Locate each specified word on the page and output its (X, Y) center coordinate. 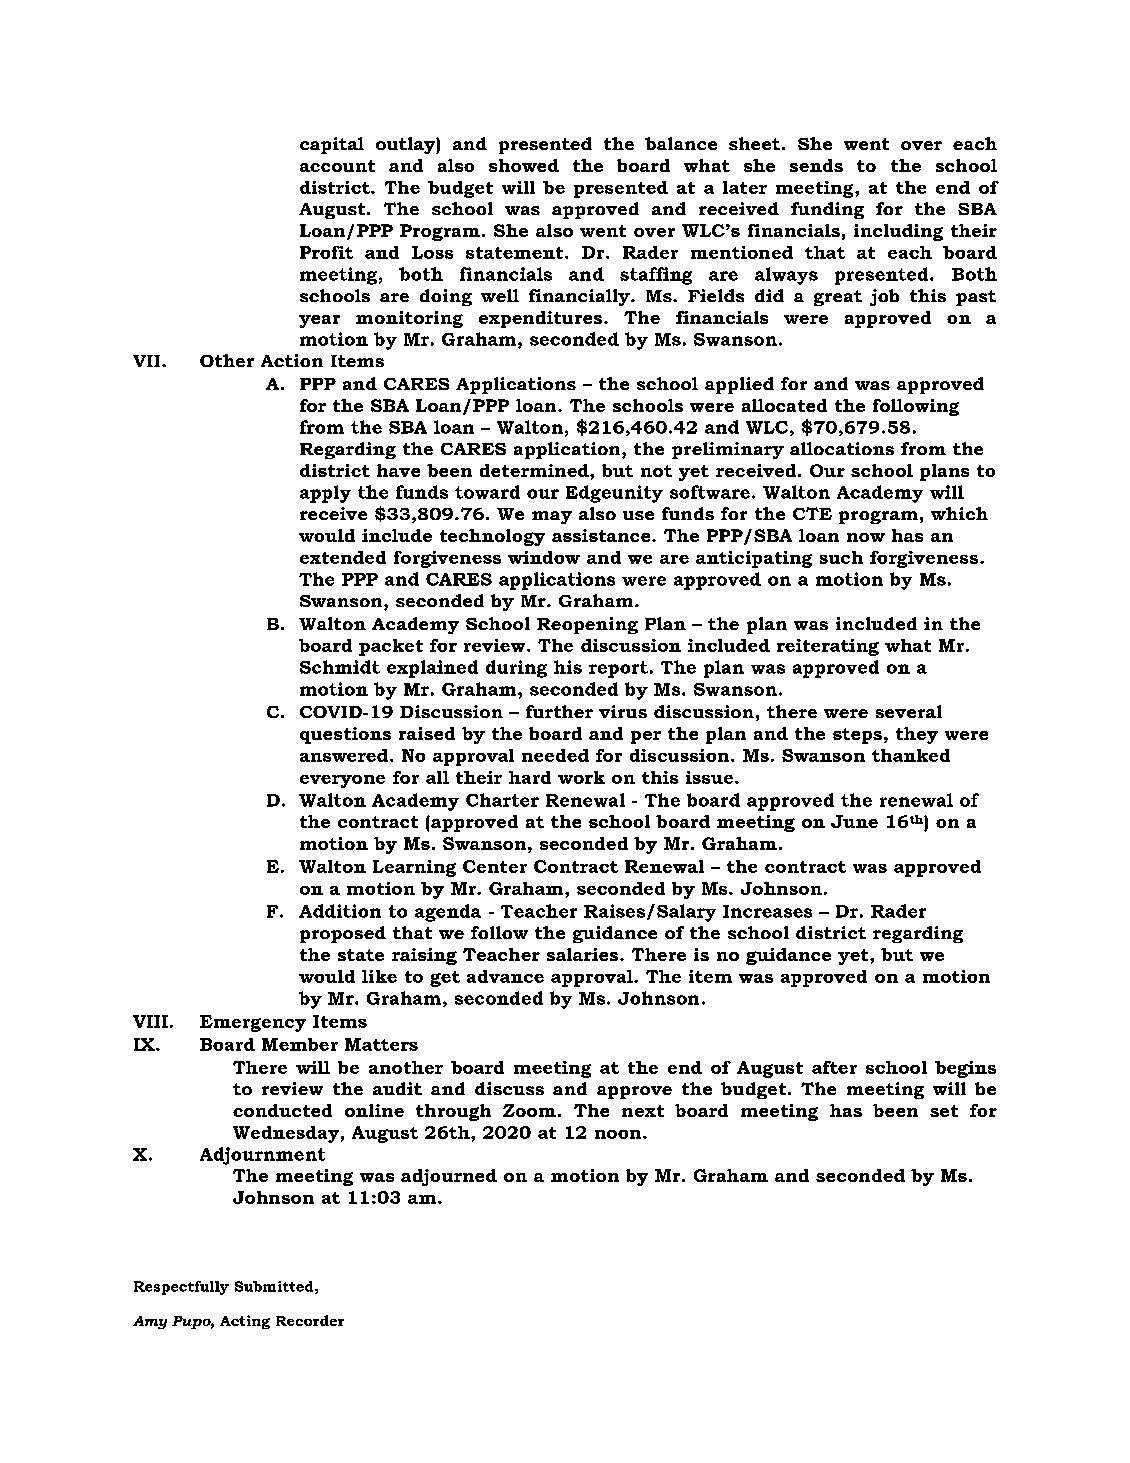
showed (524, 165)
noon (619, 1134)
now (866, 537)
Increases (767, 911)
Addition (340, 911)
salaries (584, 954)
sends (816, 165)
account (337, 166)
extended (343, 557)
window (544, 557)
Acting (245, 1322)
